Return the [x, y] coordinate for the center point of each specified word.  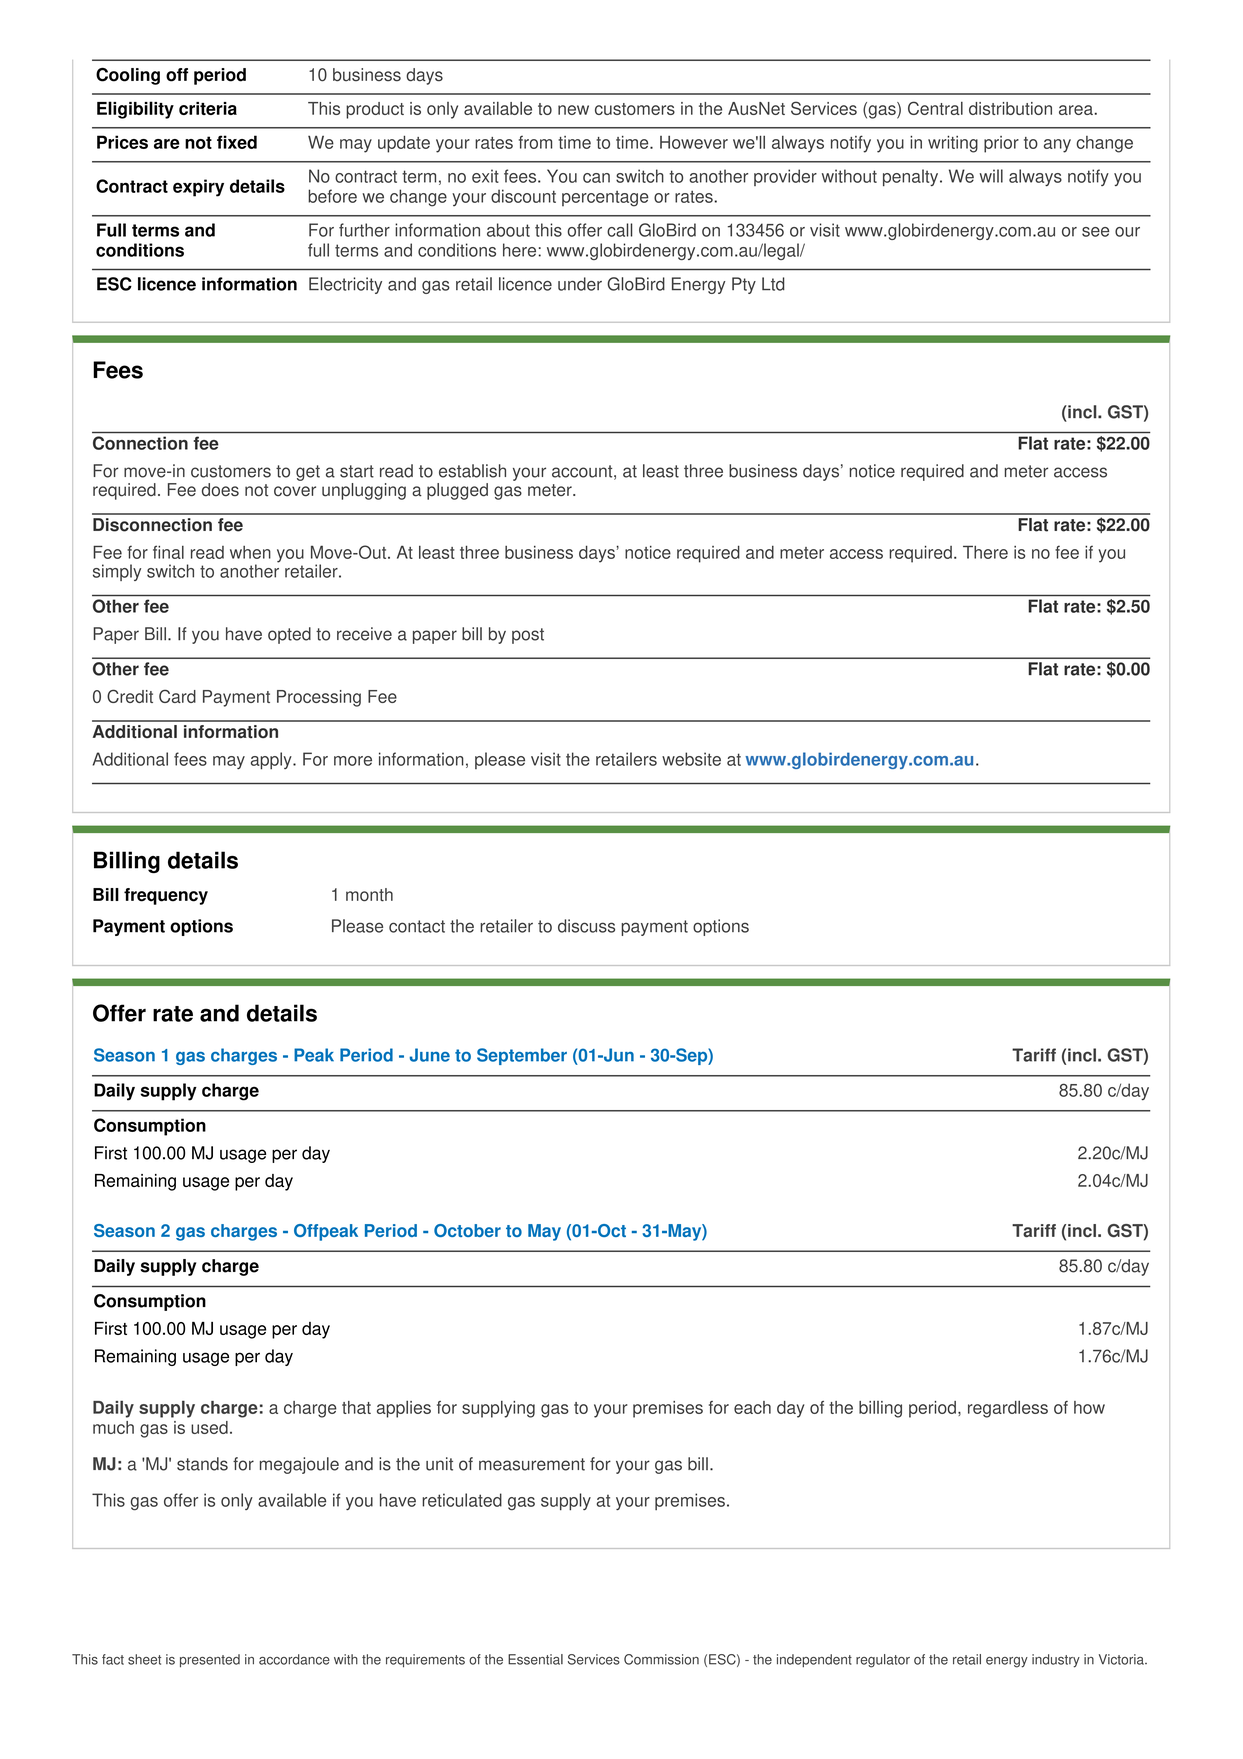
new [573, 110]
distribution [1010, 108]
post [528, 636]
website [691, 759]
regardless [1008, 1409]
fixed [237, 142]
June [430, 1055]
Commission [661, 1659]
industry [1056, 1661]
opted [289, 635]
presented [210, 1661]
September [522, 1056]
